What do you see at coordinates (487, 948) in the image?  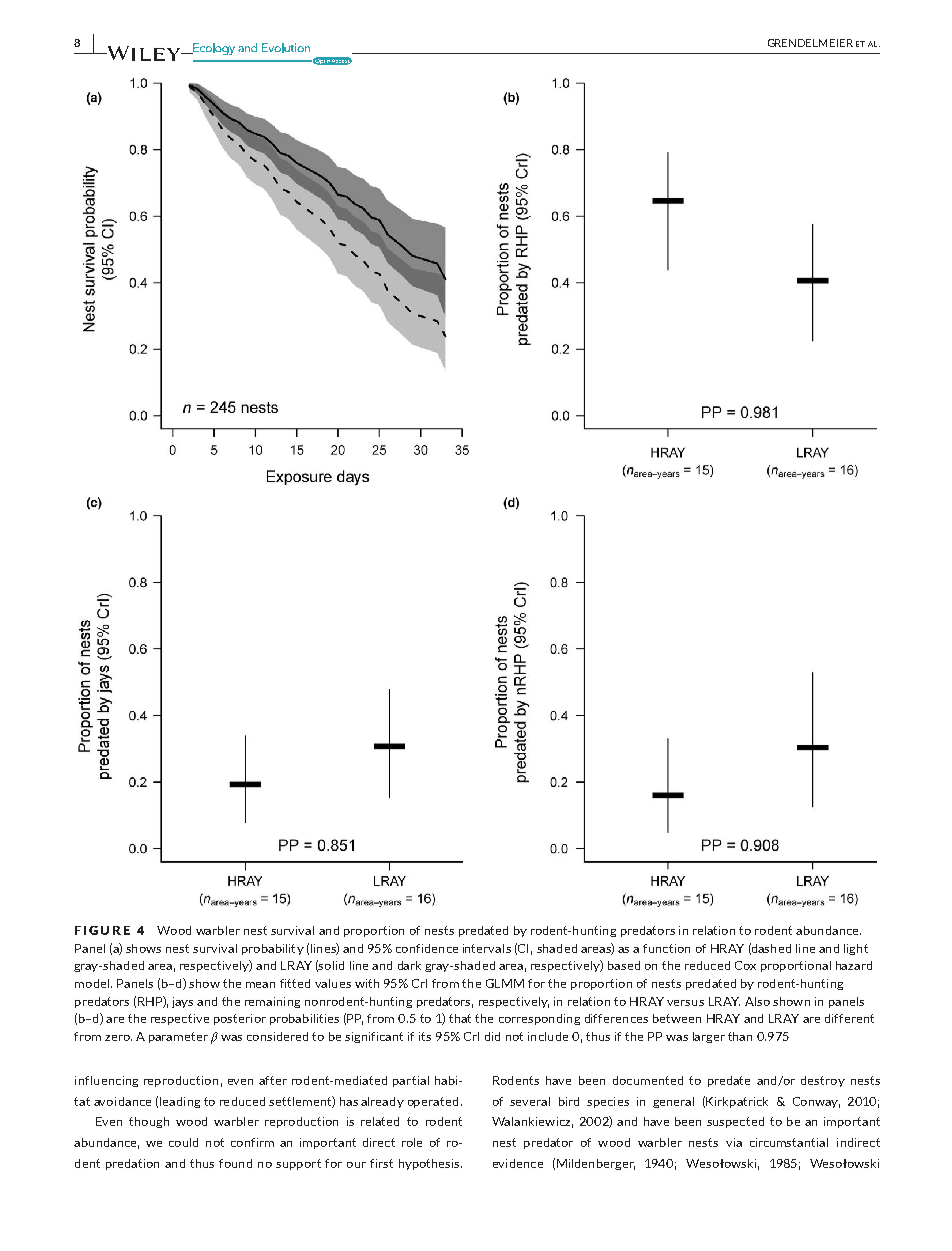 I see `intervals` at bounding box center [487, 948].
